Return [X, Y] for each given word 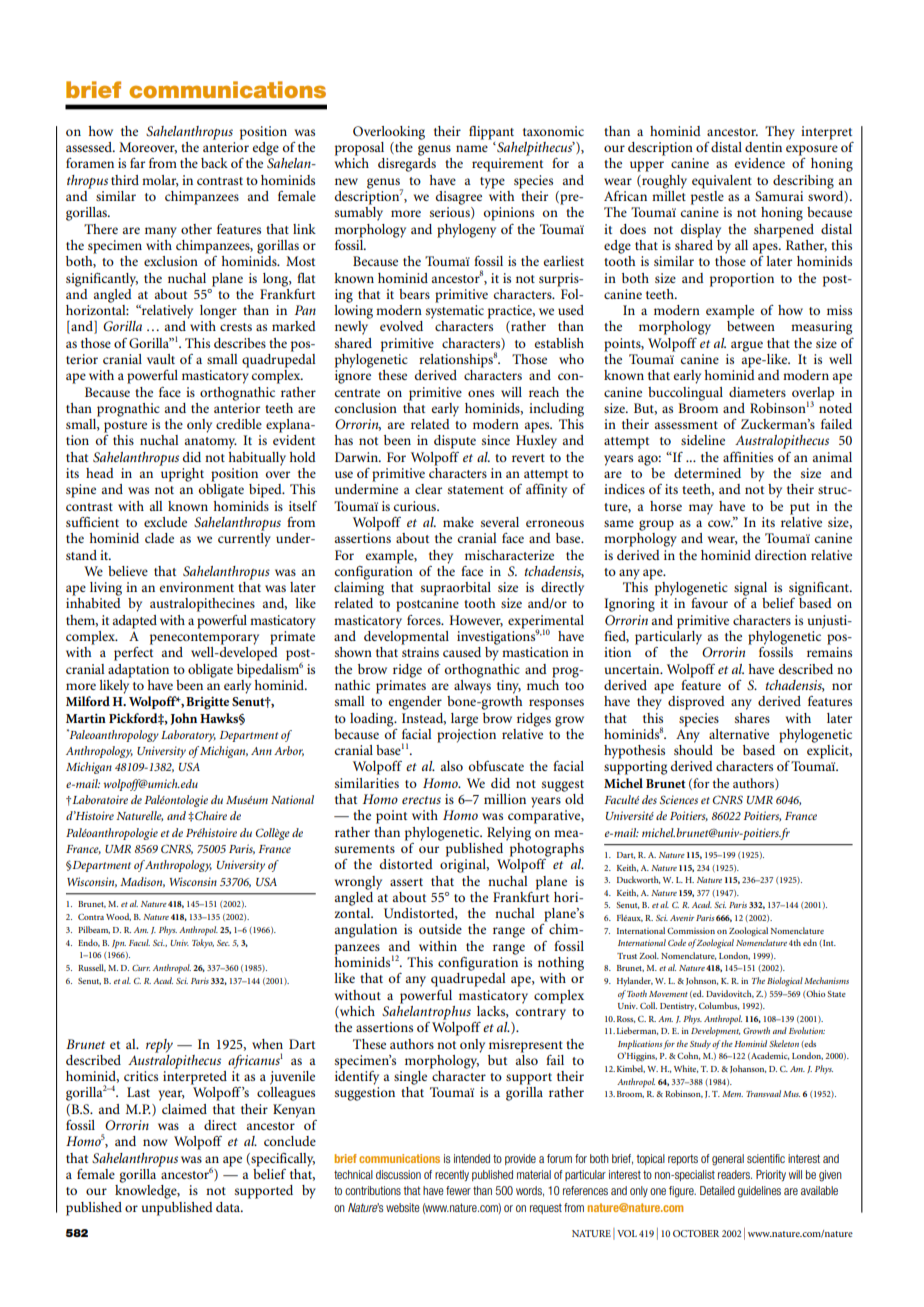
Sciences [679, 799]
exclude [165, 522]
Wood [118, 917]
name [472, 148]
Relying [509, 834]
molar [160, 181]
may [701, 509]
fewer [458, 1190]
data [229, 1207]
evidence [760, 163]
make [458, 522]
